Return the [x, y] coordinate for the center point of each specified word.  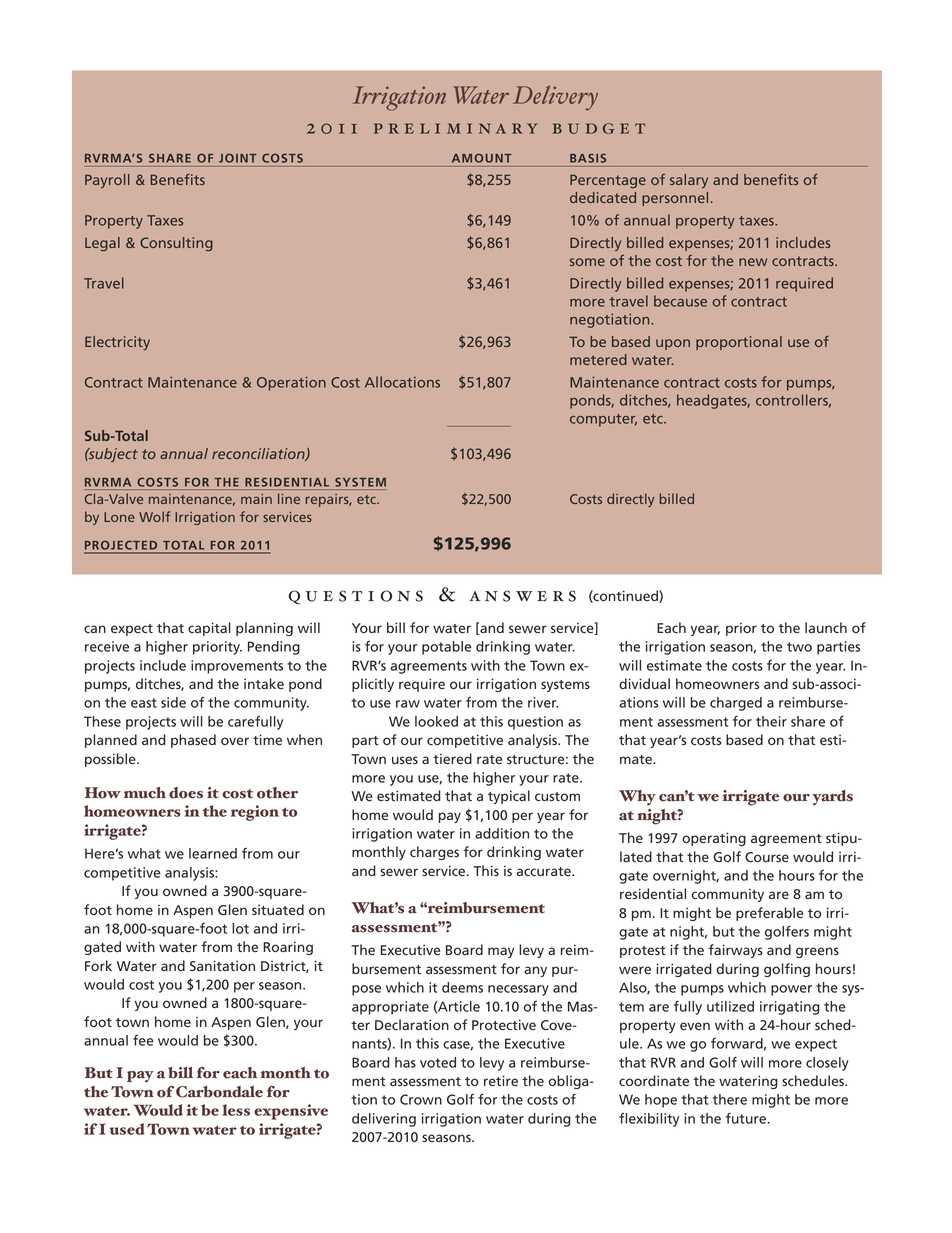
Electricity [117, 343]
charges [434, 853]
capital [209, 629]
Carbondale [219, 1092]
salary [689, 181]
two [799, 647]
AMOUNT [481, 158]
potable [447, 648]
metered [598, 359]
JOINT [237, 158]
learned [213, 853]
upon [673, 344]
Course [767, 857]
